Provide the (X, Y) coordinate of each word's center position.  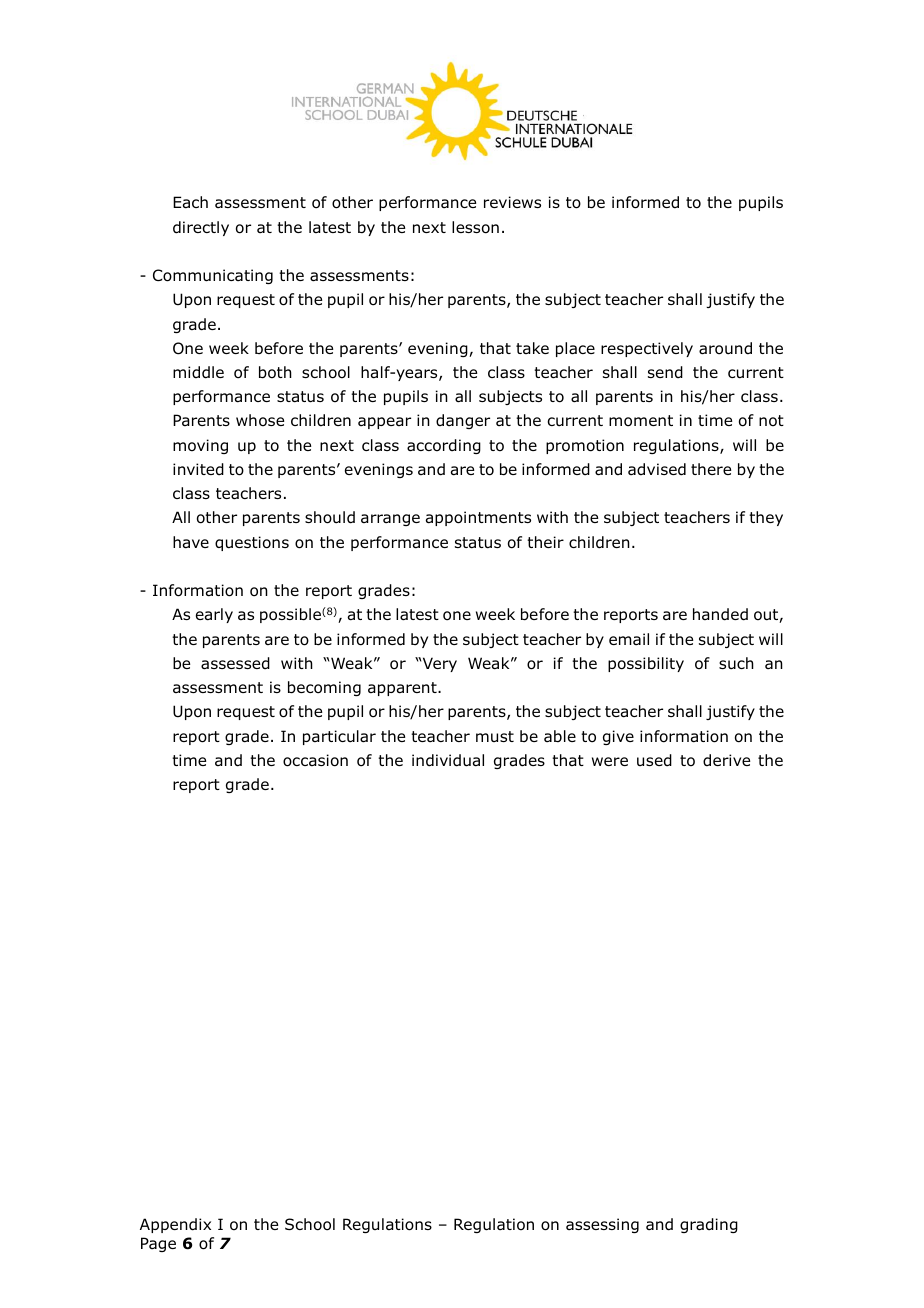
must (495, 736)
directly (201, 228)
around (725, 348)
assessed (235, 663)
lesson (475, 227)
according (444, 446)
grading (709, 1225)
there (711, 469)
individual (448, 760)
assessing (602, 1225)
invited (198, 469)
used (654, 760)
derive (726, 760)
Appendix (175, 1225)
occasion (315, 760)
